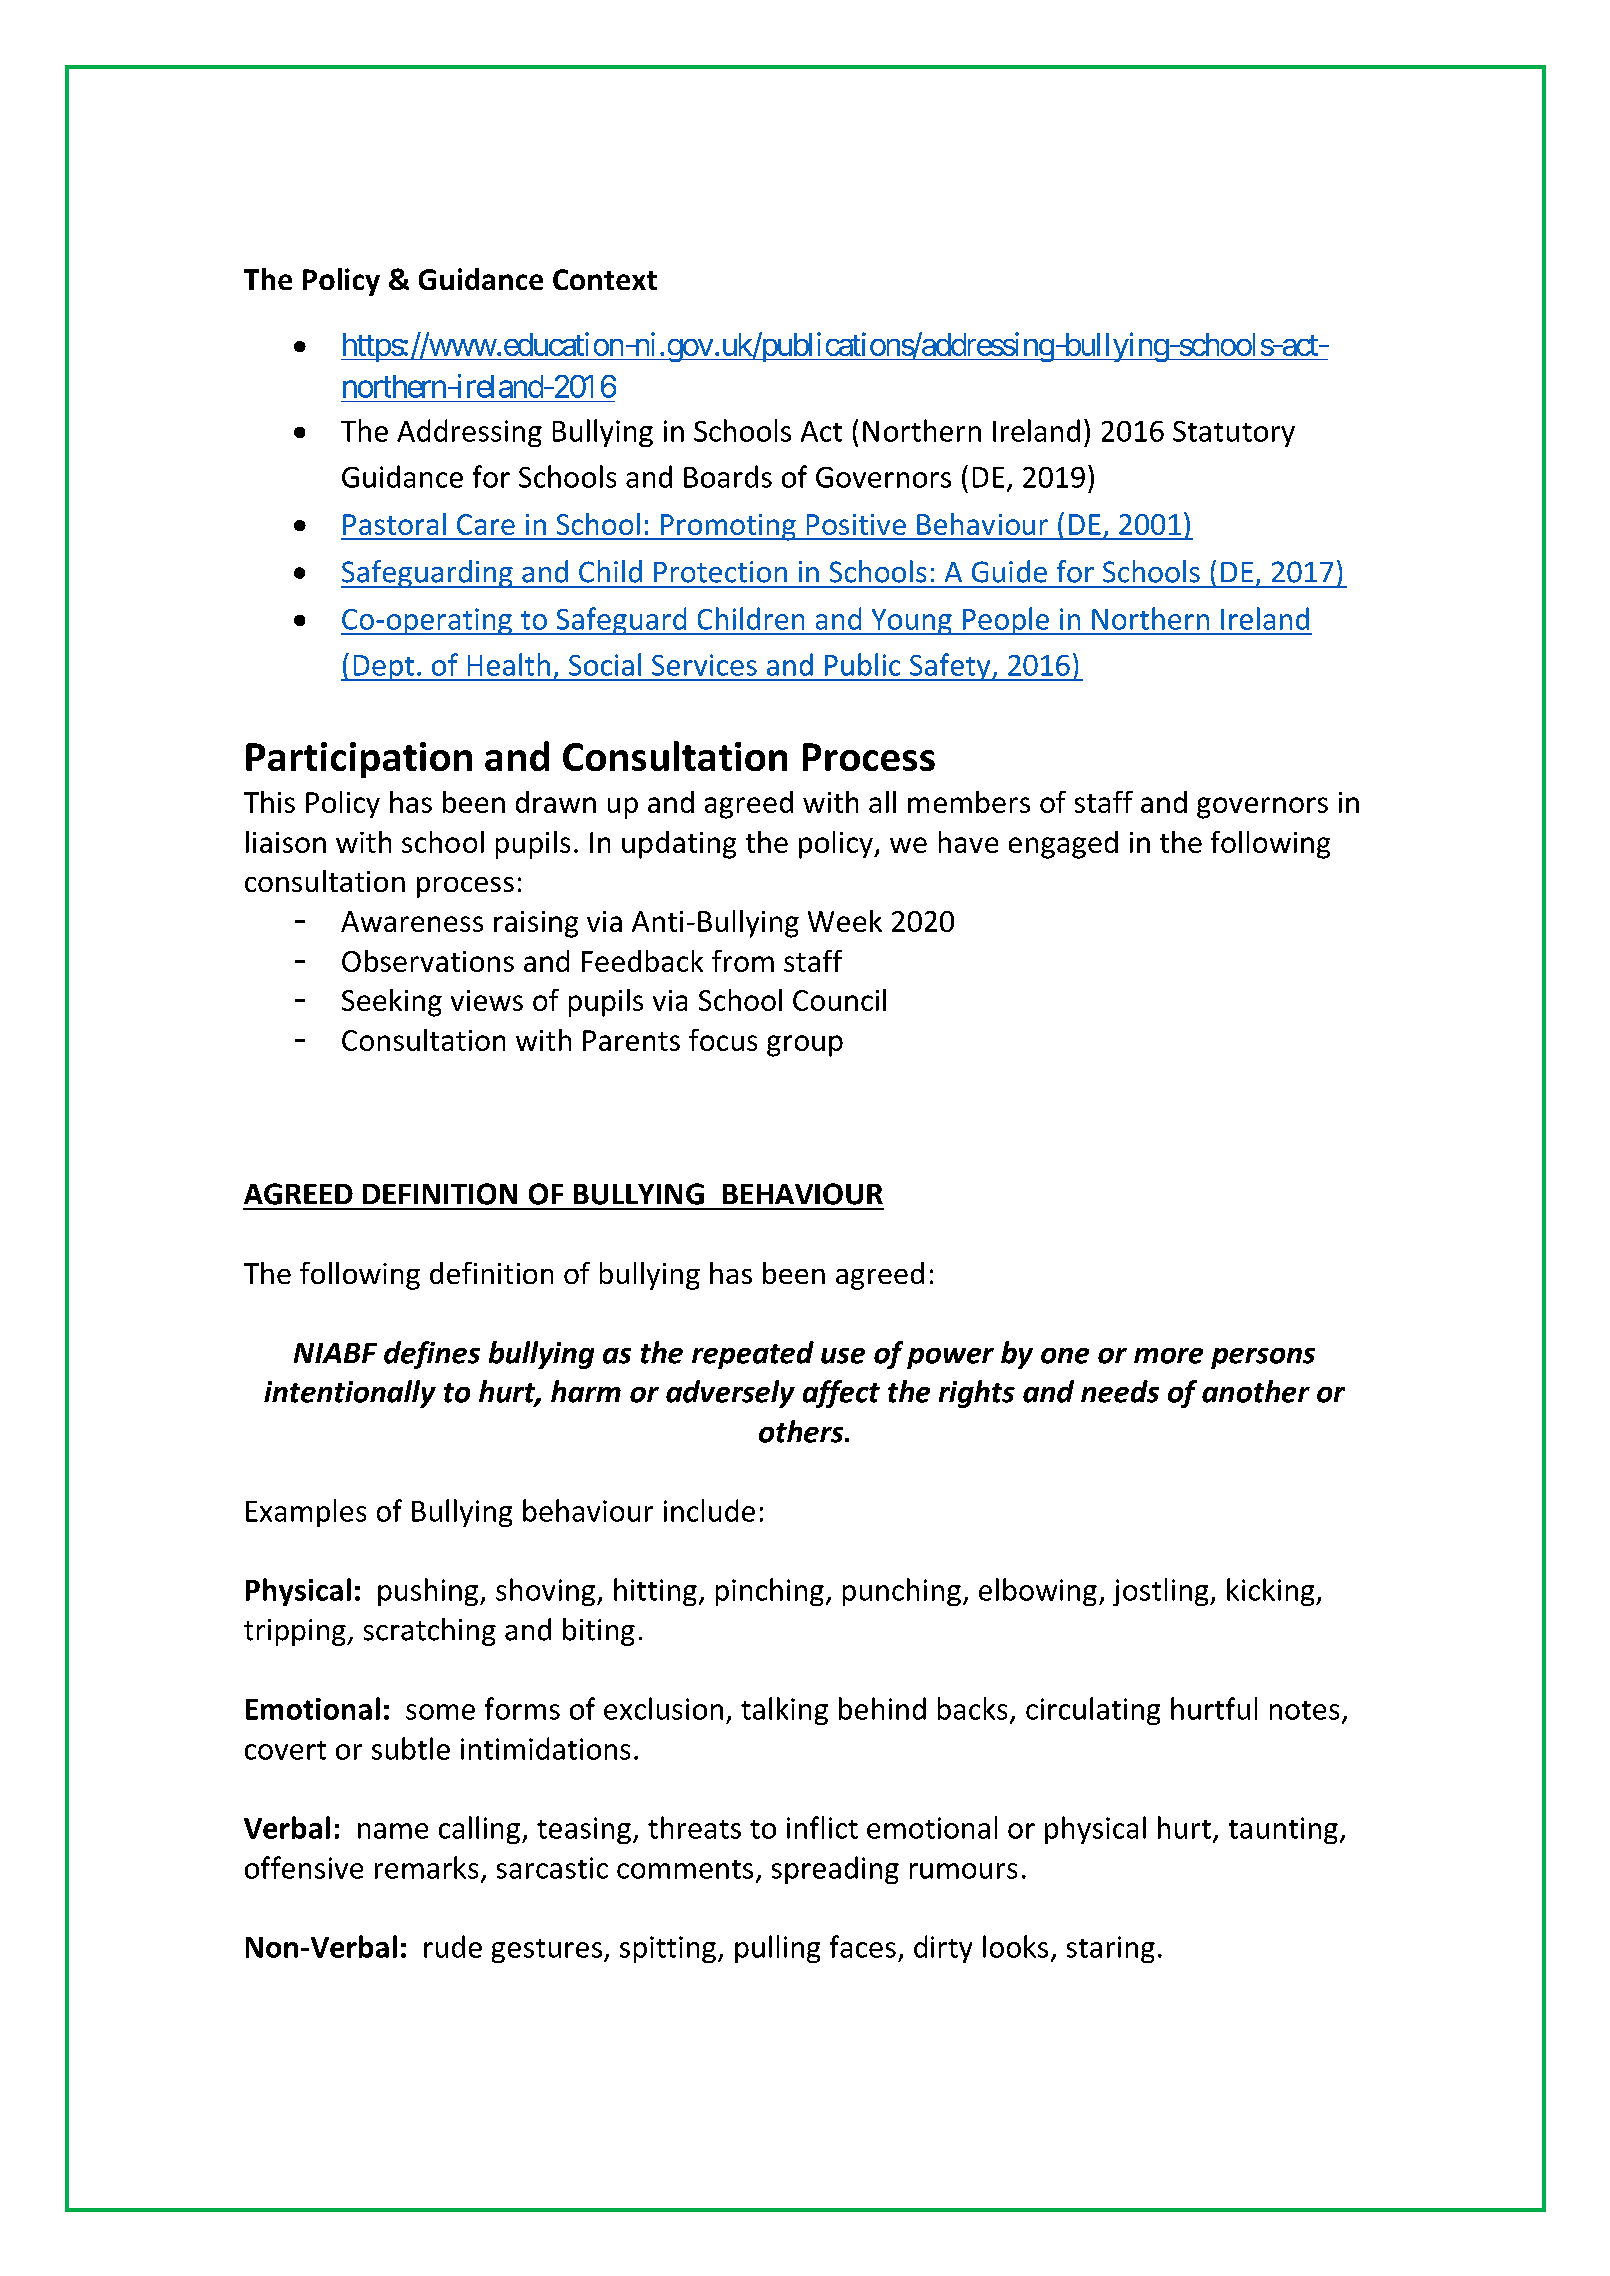 The height and width of the document is (2276, 1610). What do you see at coordinates (605, 279) in the document?
I see `Context` at bounding box center [605, 279].
